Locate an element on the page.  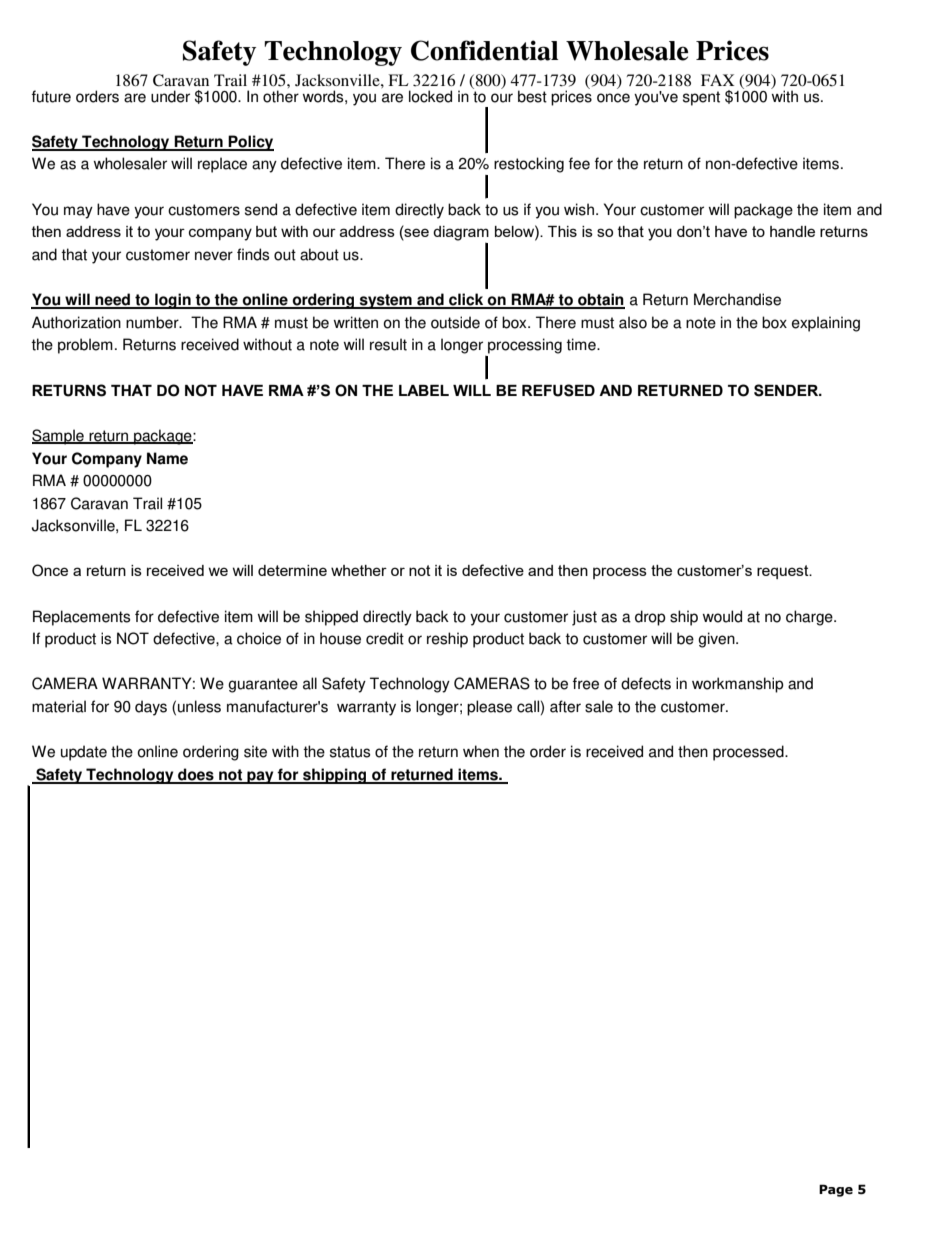
Merchandise is located at coordinates (737, 299).
